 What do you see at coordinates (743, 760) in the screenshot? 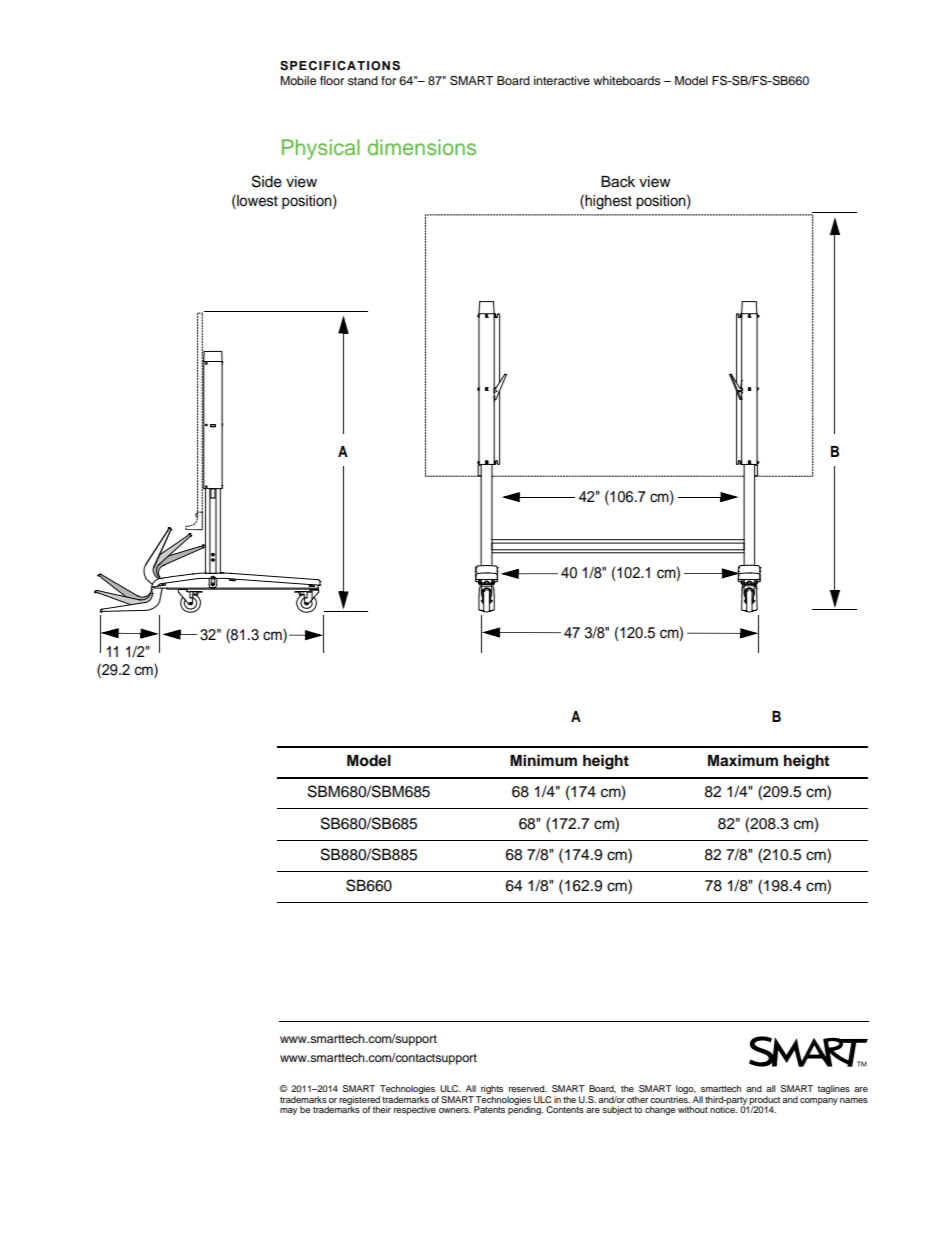
I see `Maximum` at bounding box center [743, 760].
